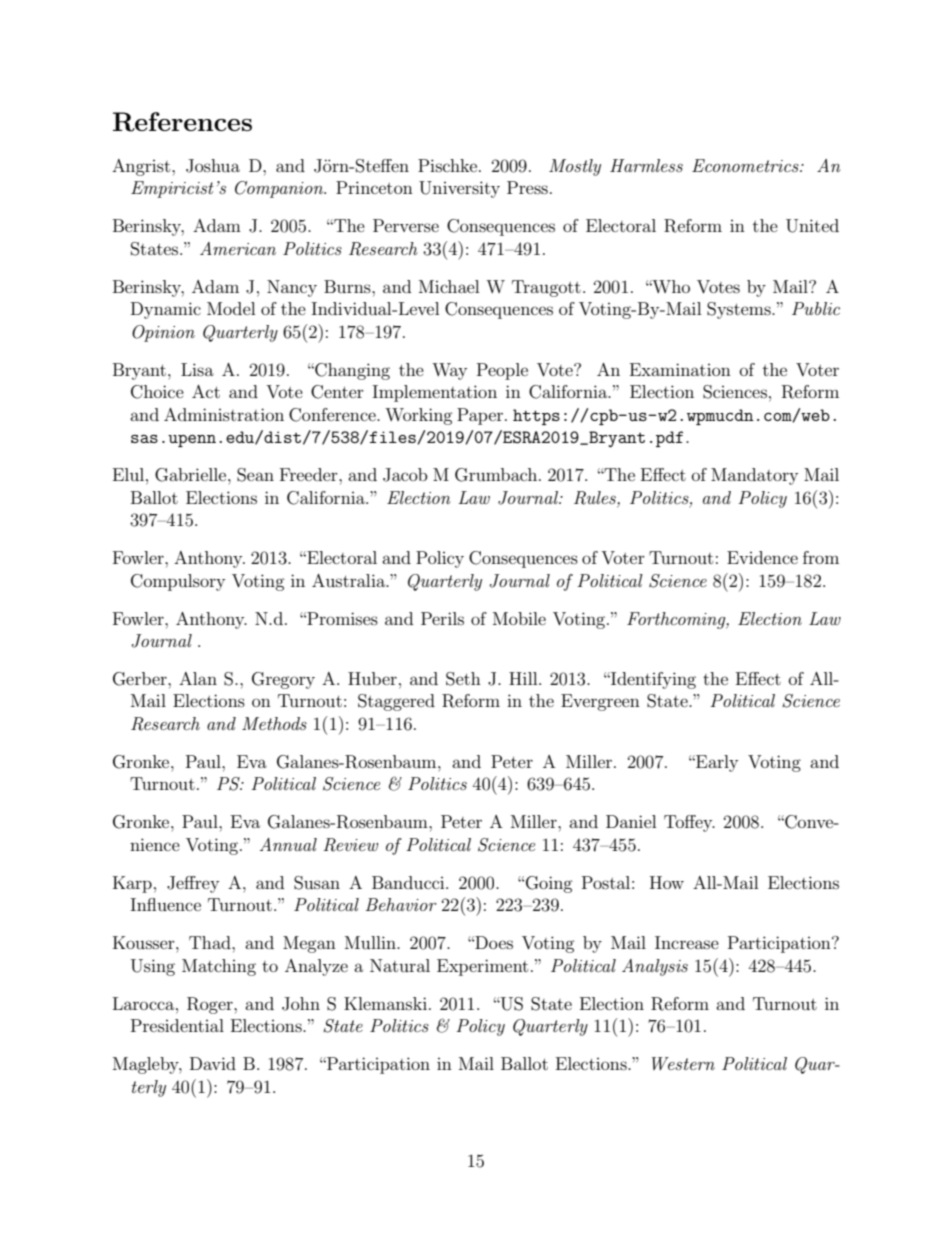 The height and width of the page is (1233, 952). What do you see at coordinates (482, 967) in the page?
I see `Experiment` at bounding box center [482, 967].
